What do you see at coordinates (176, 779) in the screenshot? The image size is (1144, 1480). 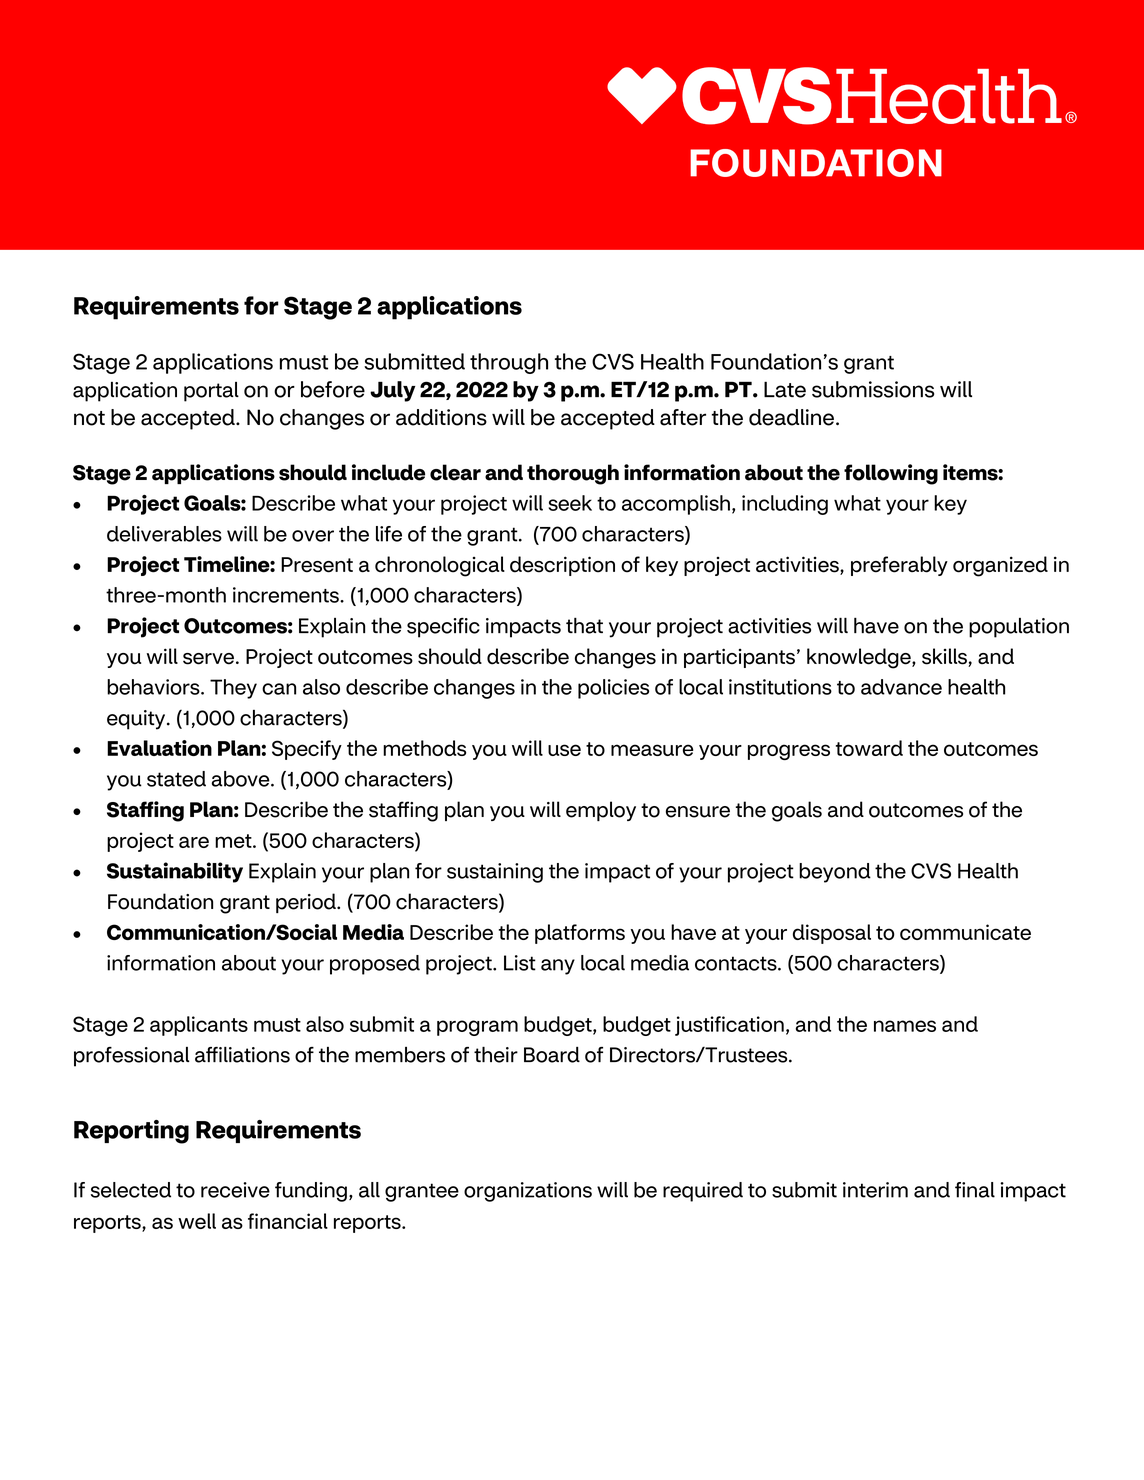 I see `stated` at bounding box center [176, 779].
